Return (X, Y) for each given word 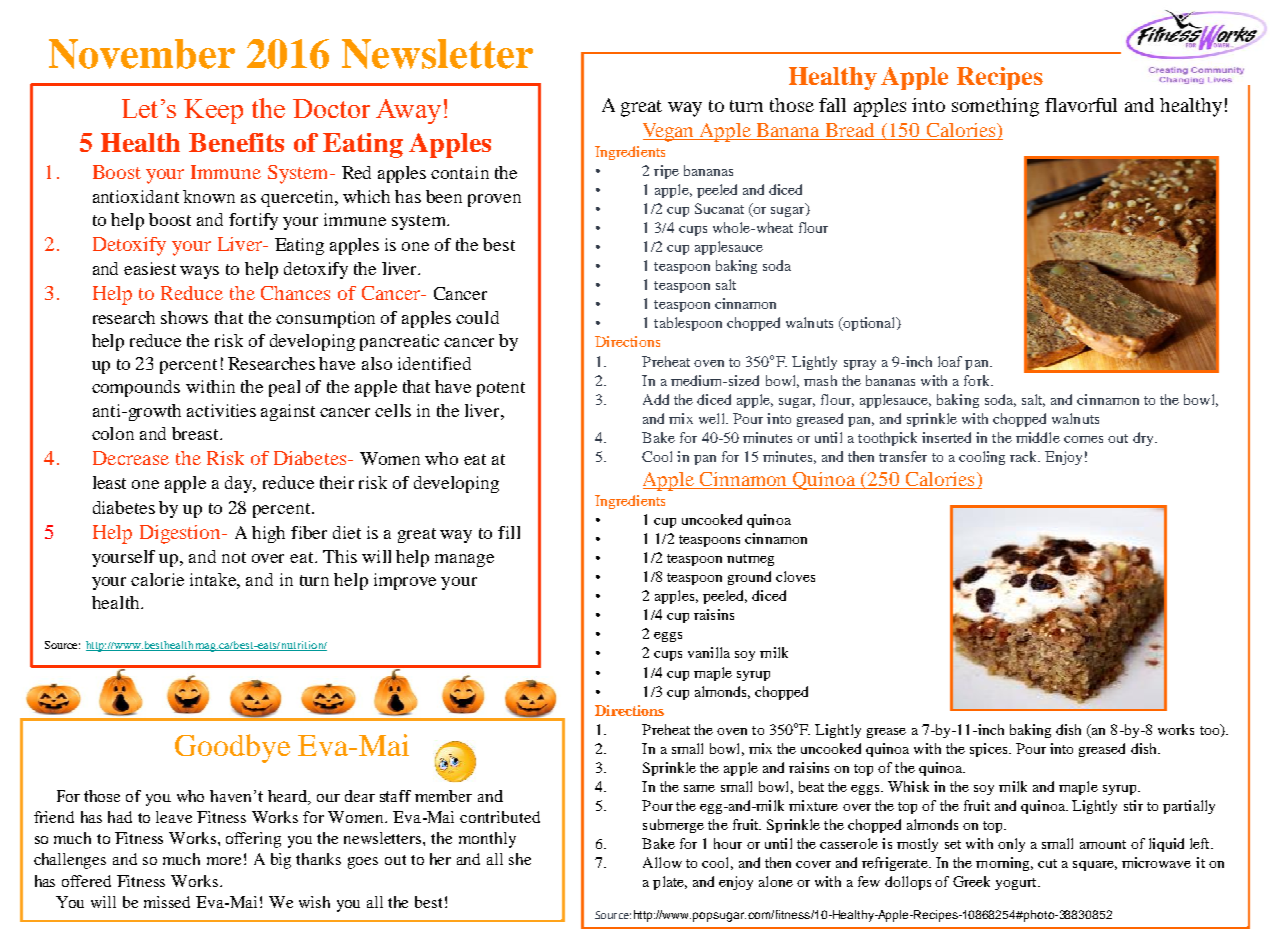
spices (990, 750)
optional (869, 324)
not (234, 557)
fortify (253, 221)
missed (167, 902)
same (699, 788)
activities (221, 410)
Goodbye (232, 748)
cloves (795, 576)
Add (656, 399)
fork (978, 380)
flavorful (1081, 105)
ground (749, 578)
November (142, 54)
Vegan (670, 132)
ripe (666, 172)
